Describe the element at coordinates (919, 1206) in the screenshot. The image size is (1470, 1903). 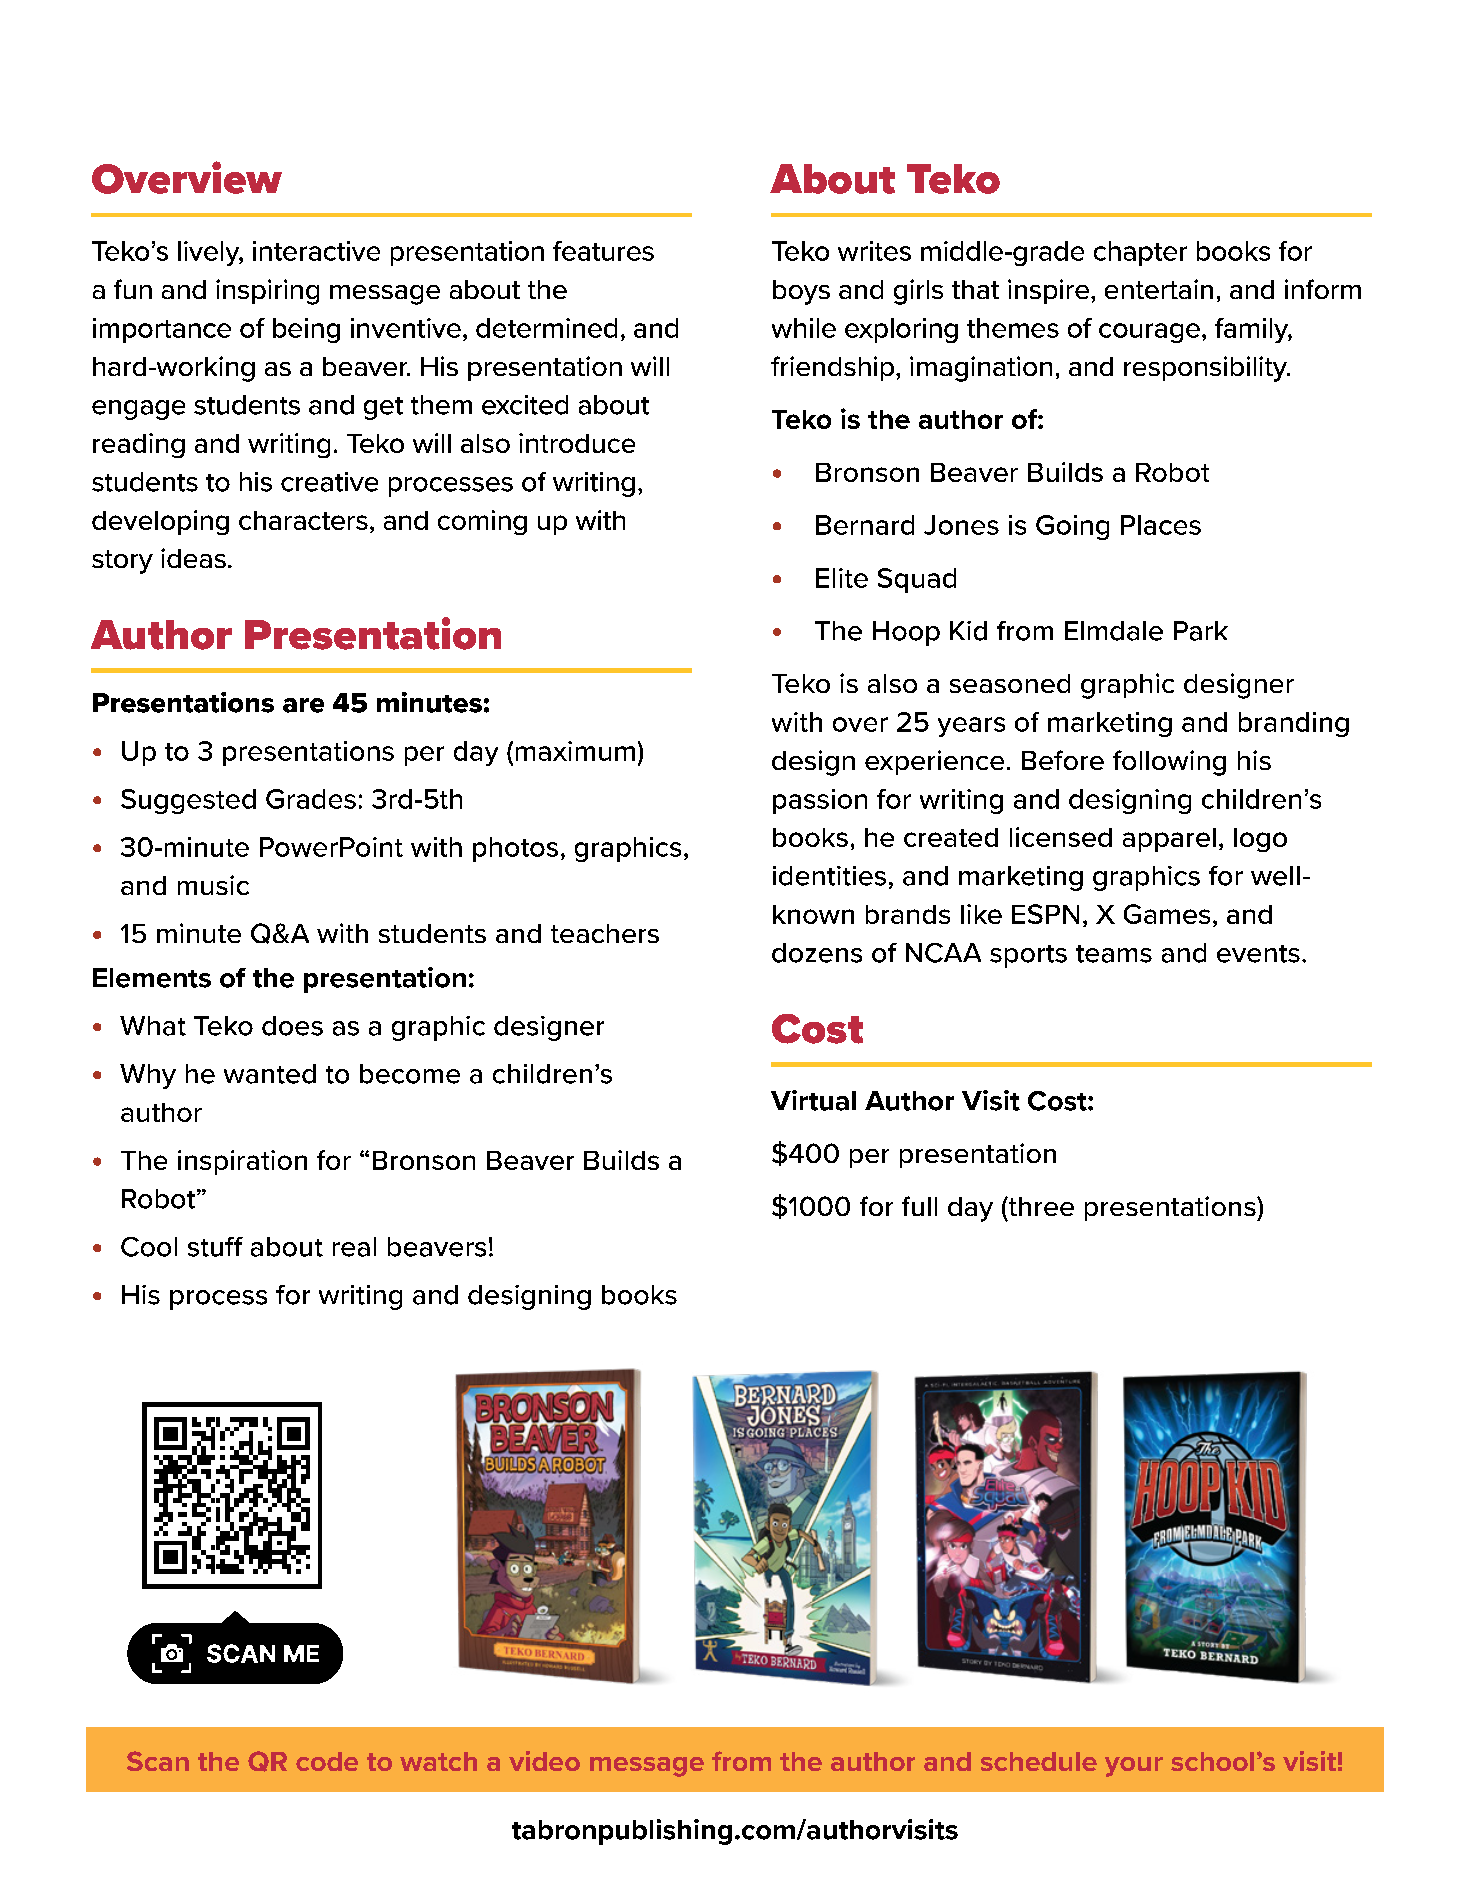
I see `full` at that location.
